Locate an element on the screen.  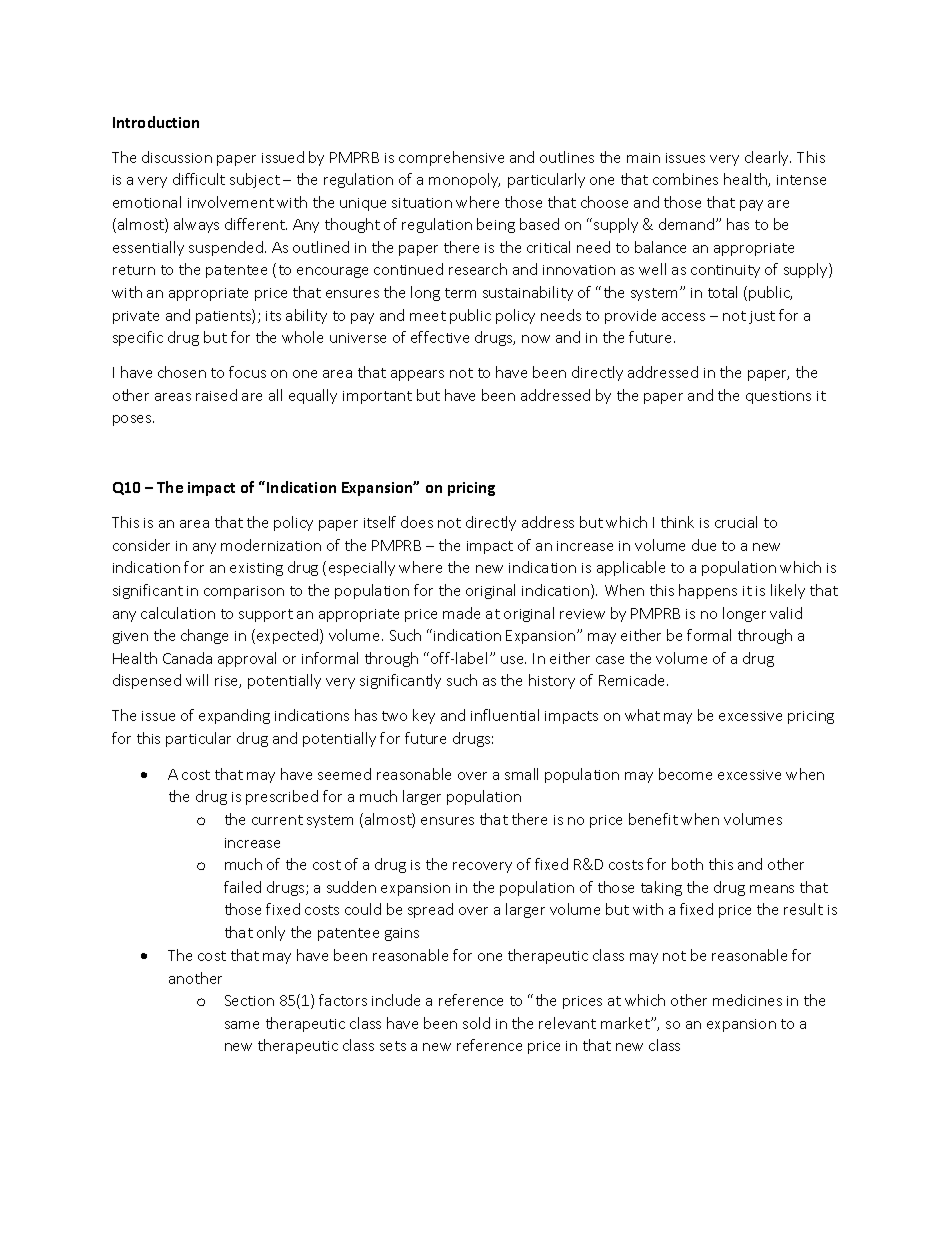
sold is located at coordinates (476, 1023).
